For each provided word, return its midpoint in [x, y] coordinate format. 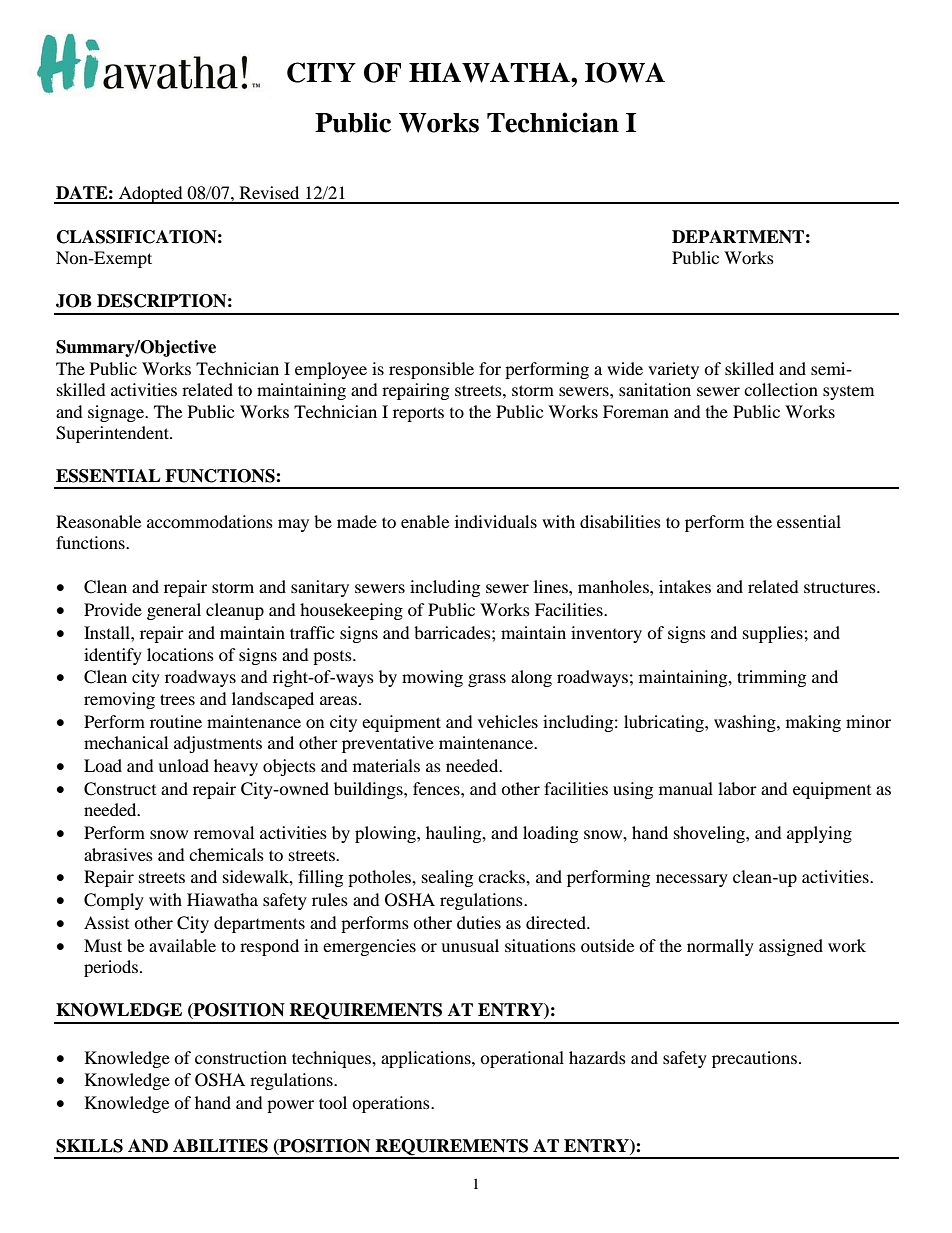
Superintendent [113, 434]
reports [418, 415]
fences [437, 788]
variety [673, 370]
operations [392, 1104]
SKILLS [89, 1146]
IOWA [625, 72]
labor [737, 788]
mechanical [126, 742]
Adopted [151, 195]
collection [781, 389]
